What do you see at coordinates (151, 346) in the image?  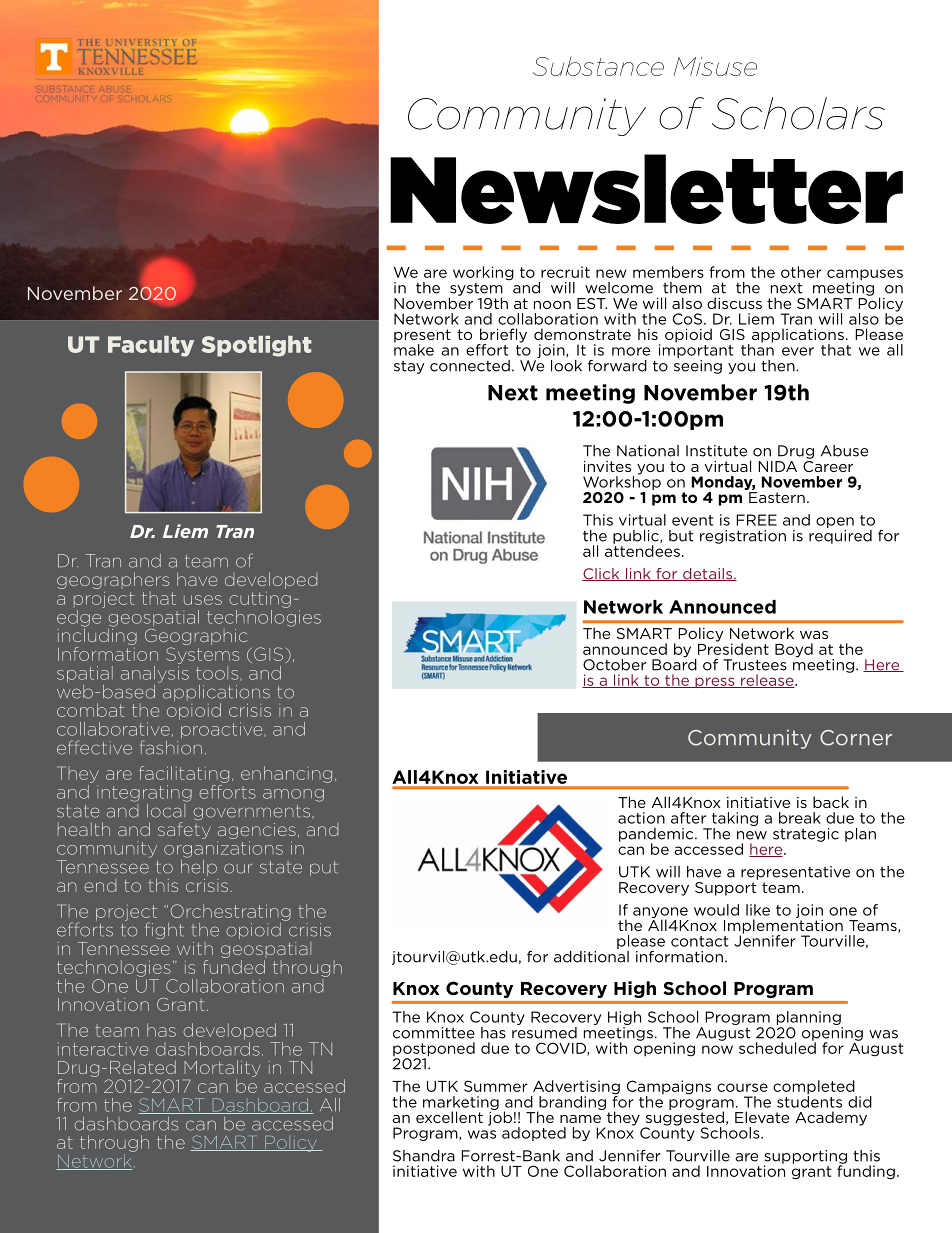 I see `Faculty` at bounding box center [151, 346].
